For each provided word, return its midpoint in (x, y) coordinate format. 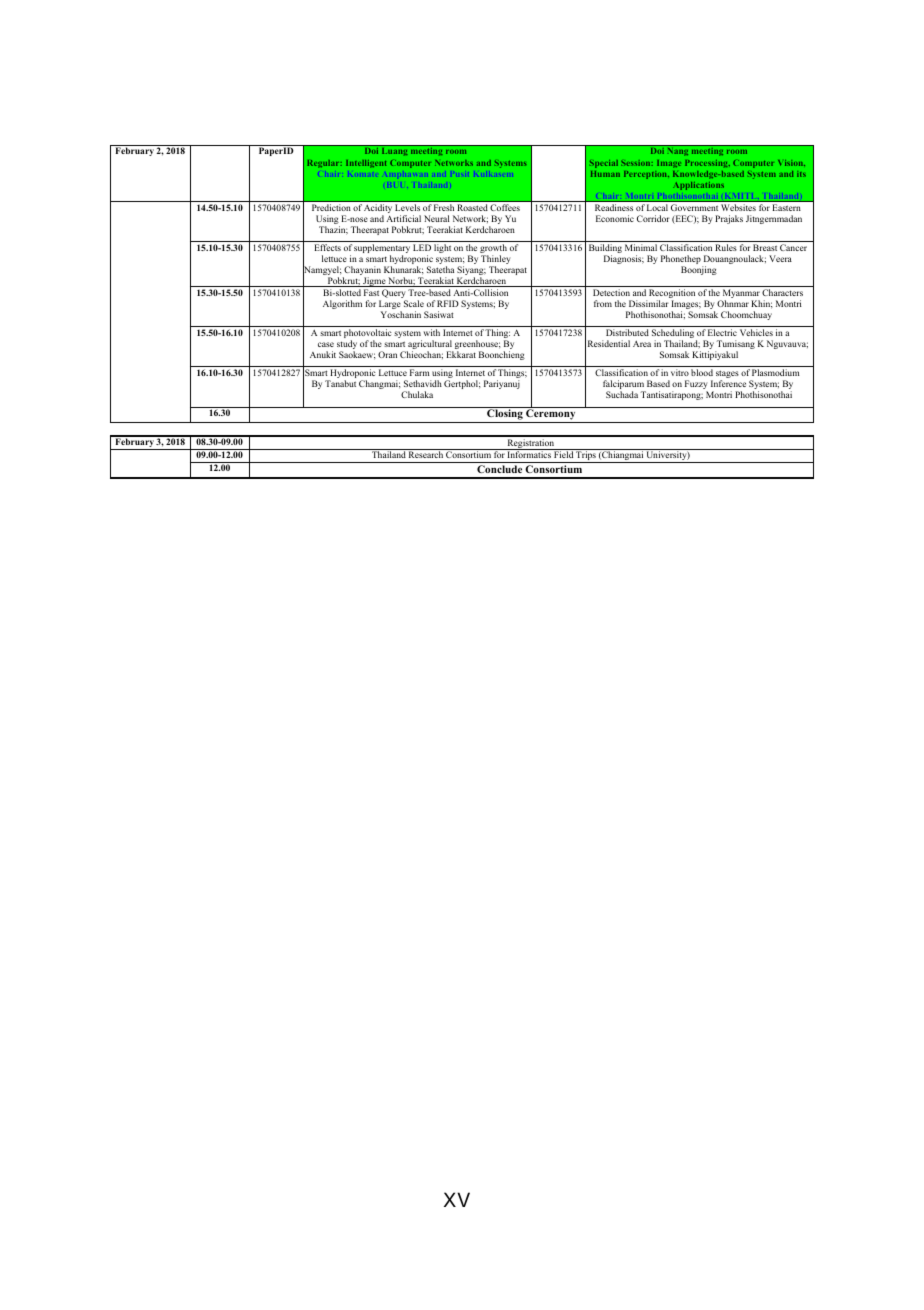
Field (563, 453)
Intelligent (366, 164)
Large (390, 306)
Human (605, 174)
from (603, 303)
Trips (586, 456)
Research (426, 453)
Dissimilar (649, 303)
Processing (707, 163)
